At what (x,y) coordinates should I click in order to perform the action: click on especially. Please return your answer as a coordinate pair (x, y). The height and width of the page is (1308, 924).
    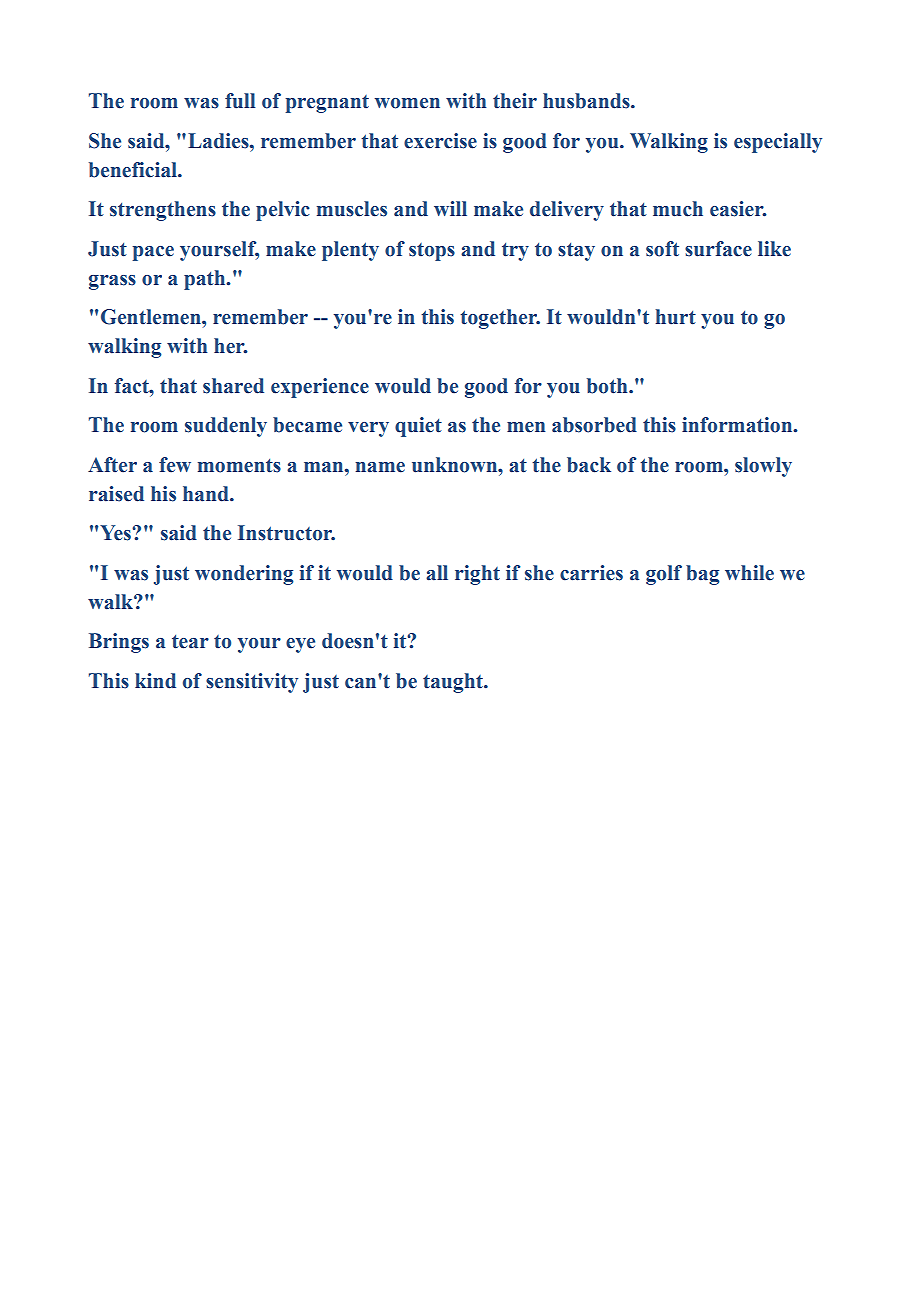
    Looking at the image, I should click on (778, 143).
